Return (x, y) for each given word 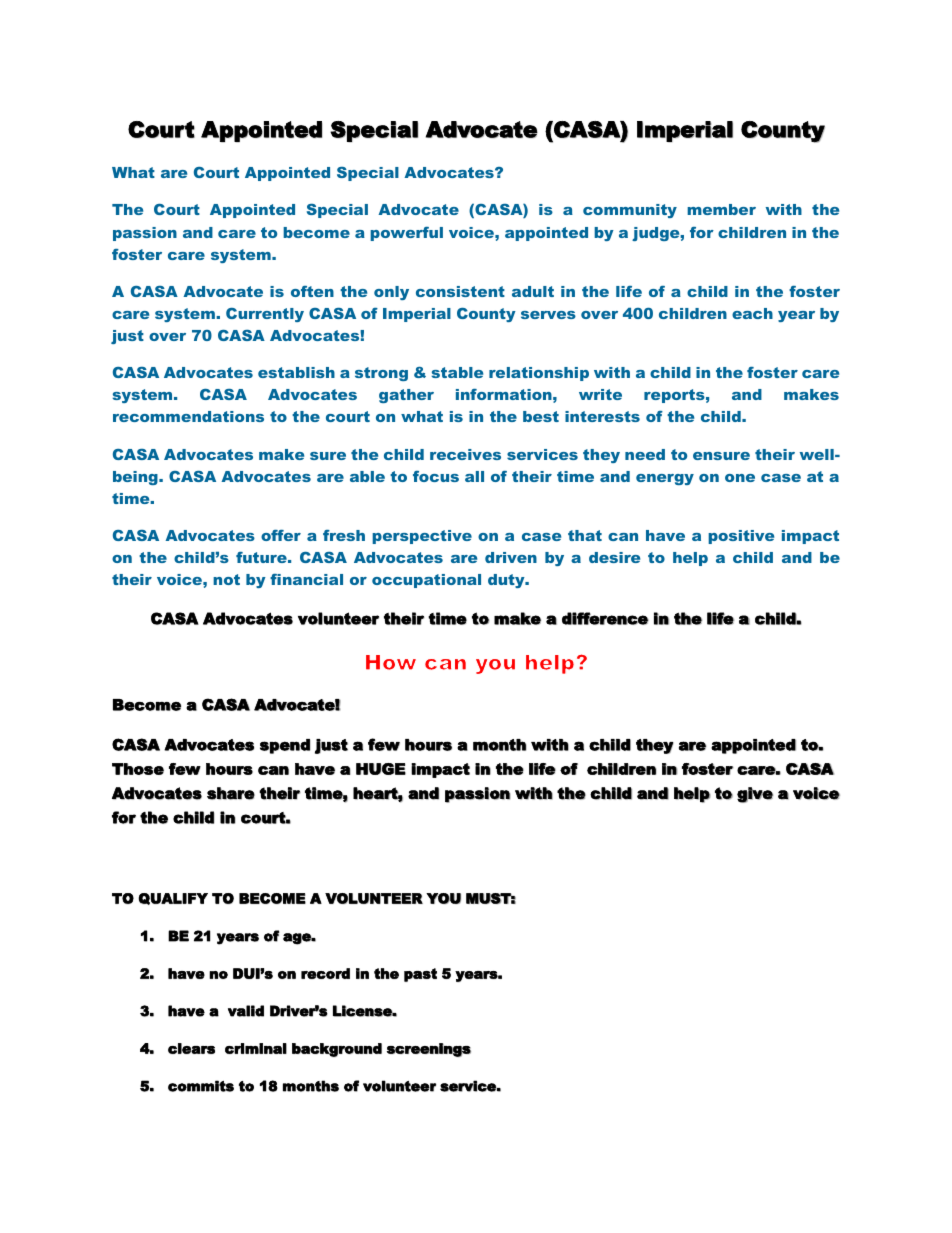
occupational (426, 581)
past (420, 975)
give (755, 795)
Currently (265, 315)
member (721, 209)
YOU (443, 898)
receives (465, 454)
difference (605, 618)
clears (191, 1048)
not (226, 579)
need (645, 454)
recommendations (188, 416)
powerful (406, 234)
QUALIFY (173, 899)
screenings (429, 1050)
